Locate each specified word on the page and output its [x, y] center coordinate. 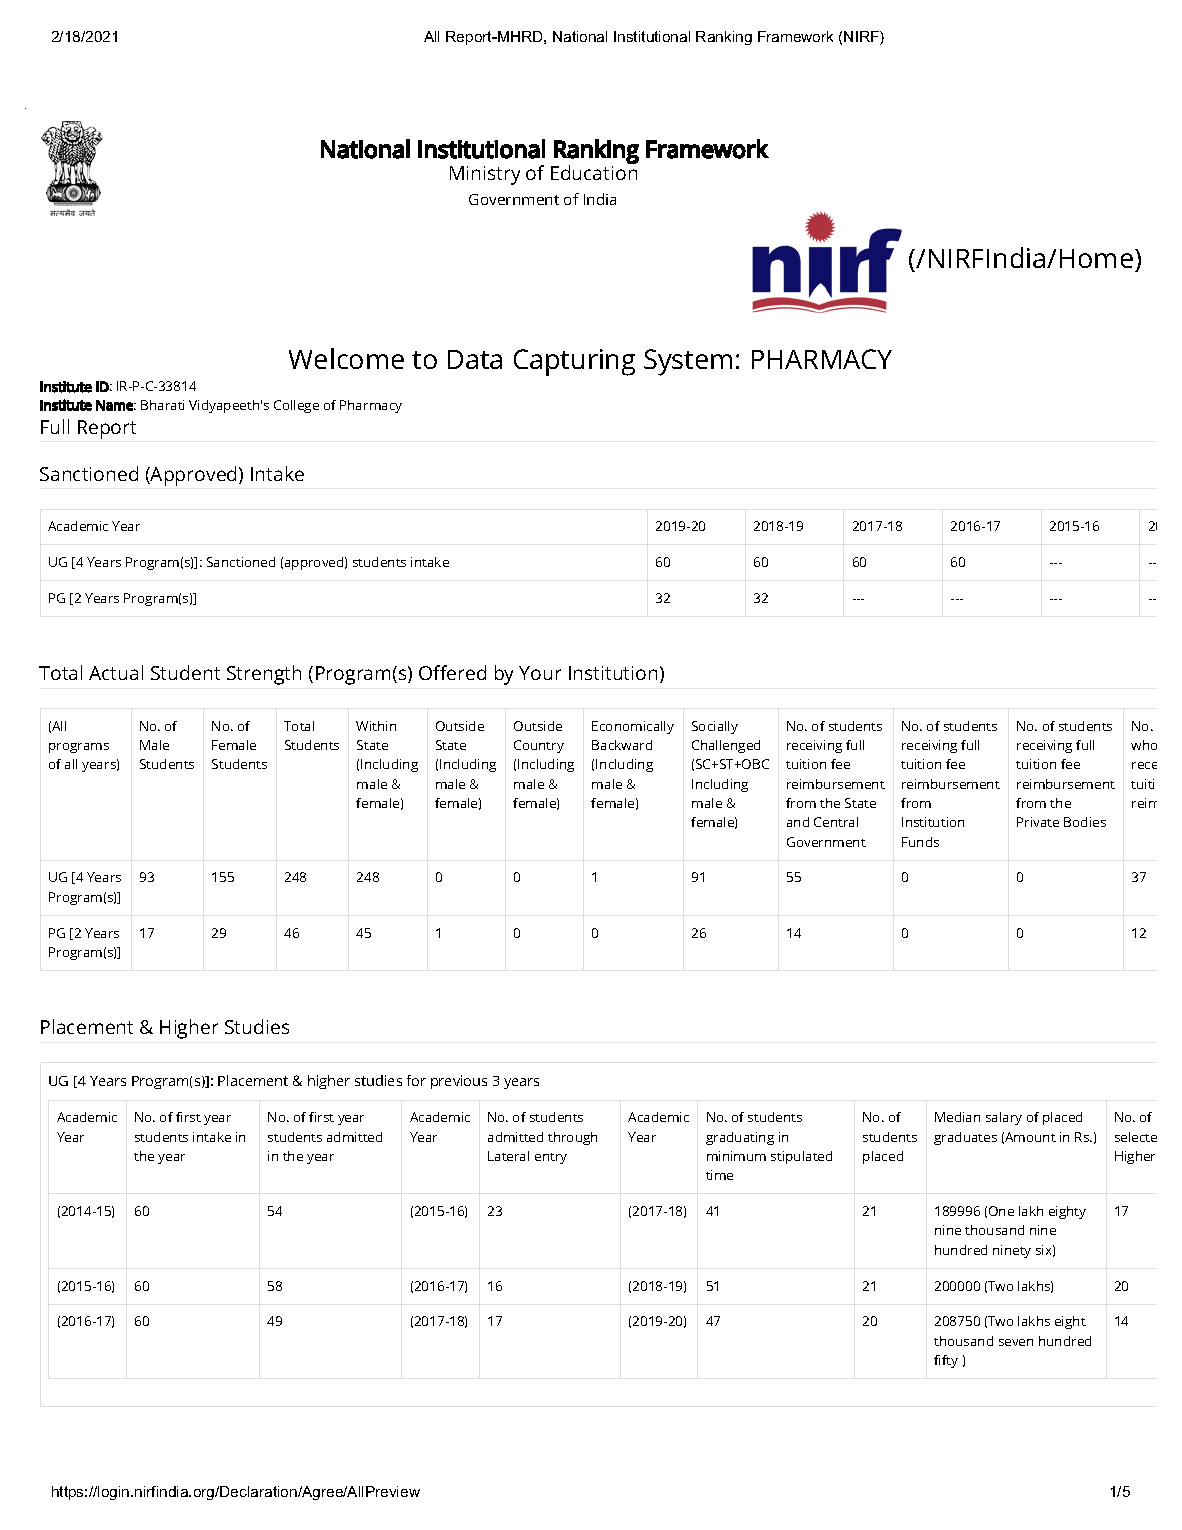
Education [594, 171]
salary [1004, 1118]
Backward [622, 745]
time [719, 1175]
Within [376, 726]
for [416, 1080]
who [1144, 745]
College [296, 406]
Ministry [485, 175]
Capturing [574, 362]
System [688, 362]
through [572, 1138]
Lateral [508, 1156]
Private [1038, 822]
